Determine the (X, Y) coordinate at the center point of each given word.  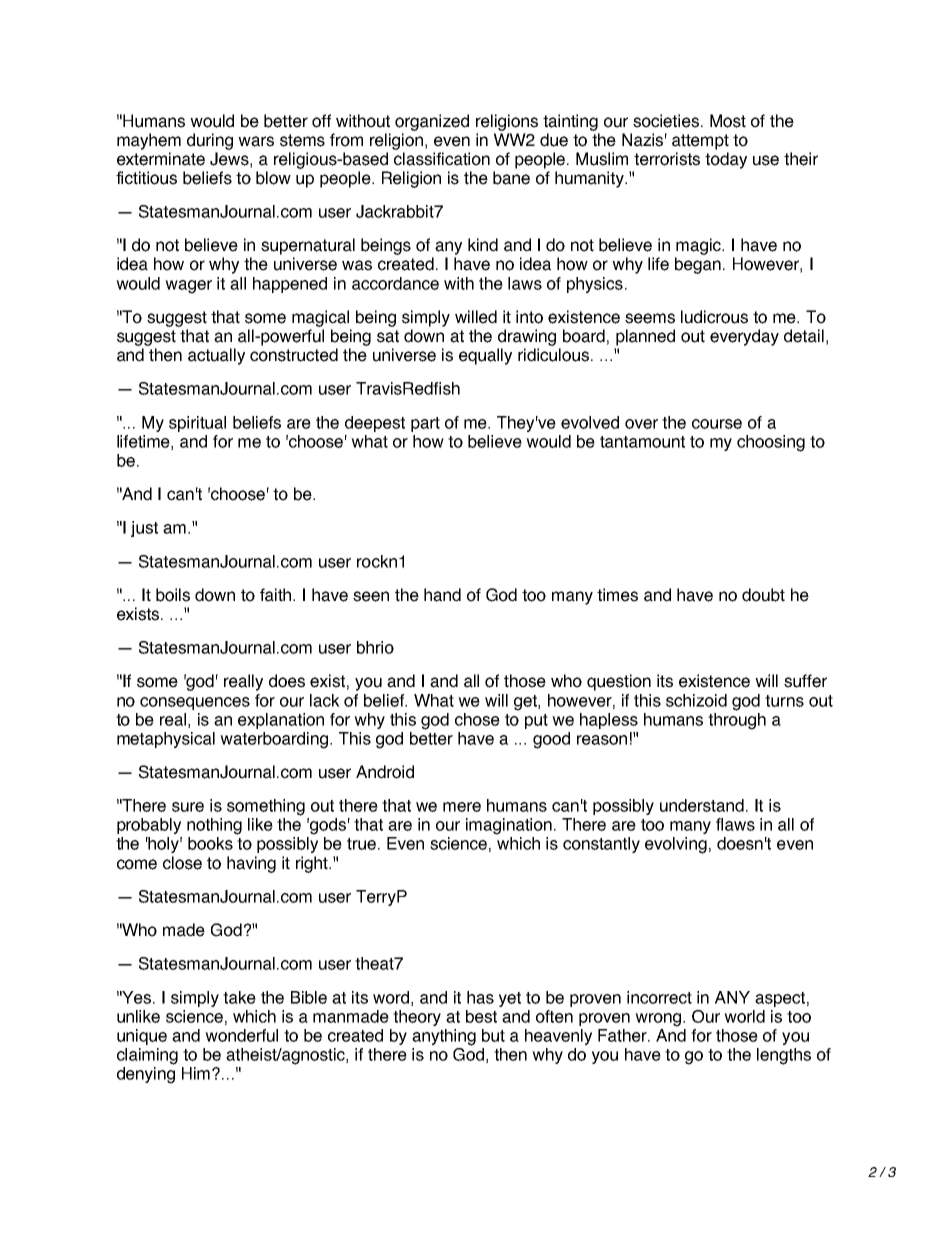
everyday (744, 337)
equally (485, 356)
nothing (214, 826)
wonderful (241, 1035)
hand (442, 595)
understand (702, 805)
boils (173, 595)
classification (442, 159)
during (210, 141)
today (726, 160)
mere (462, 807)
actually (216, 356)
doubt (763, 595)
